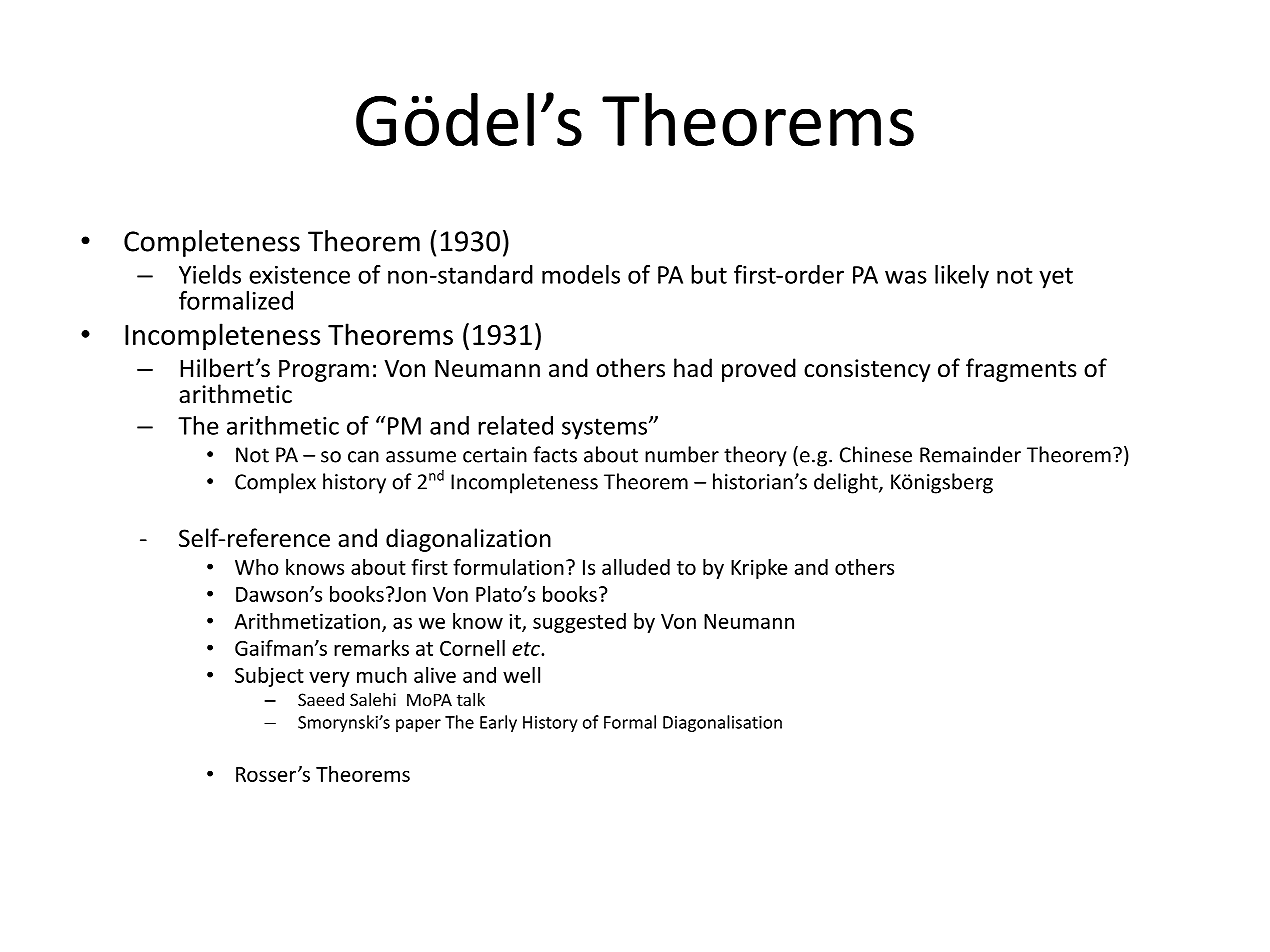 This screenshot has width=1270, height=952. I want to click on existence, so click(299, 275).
